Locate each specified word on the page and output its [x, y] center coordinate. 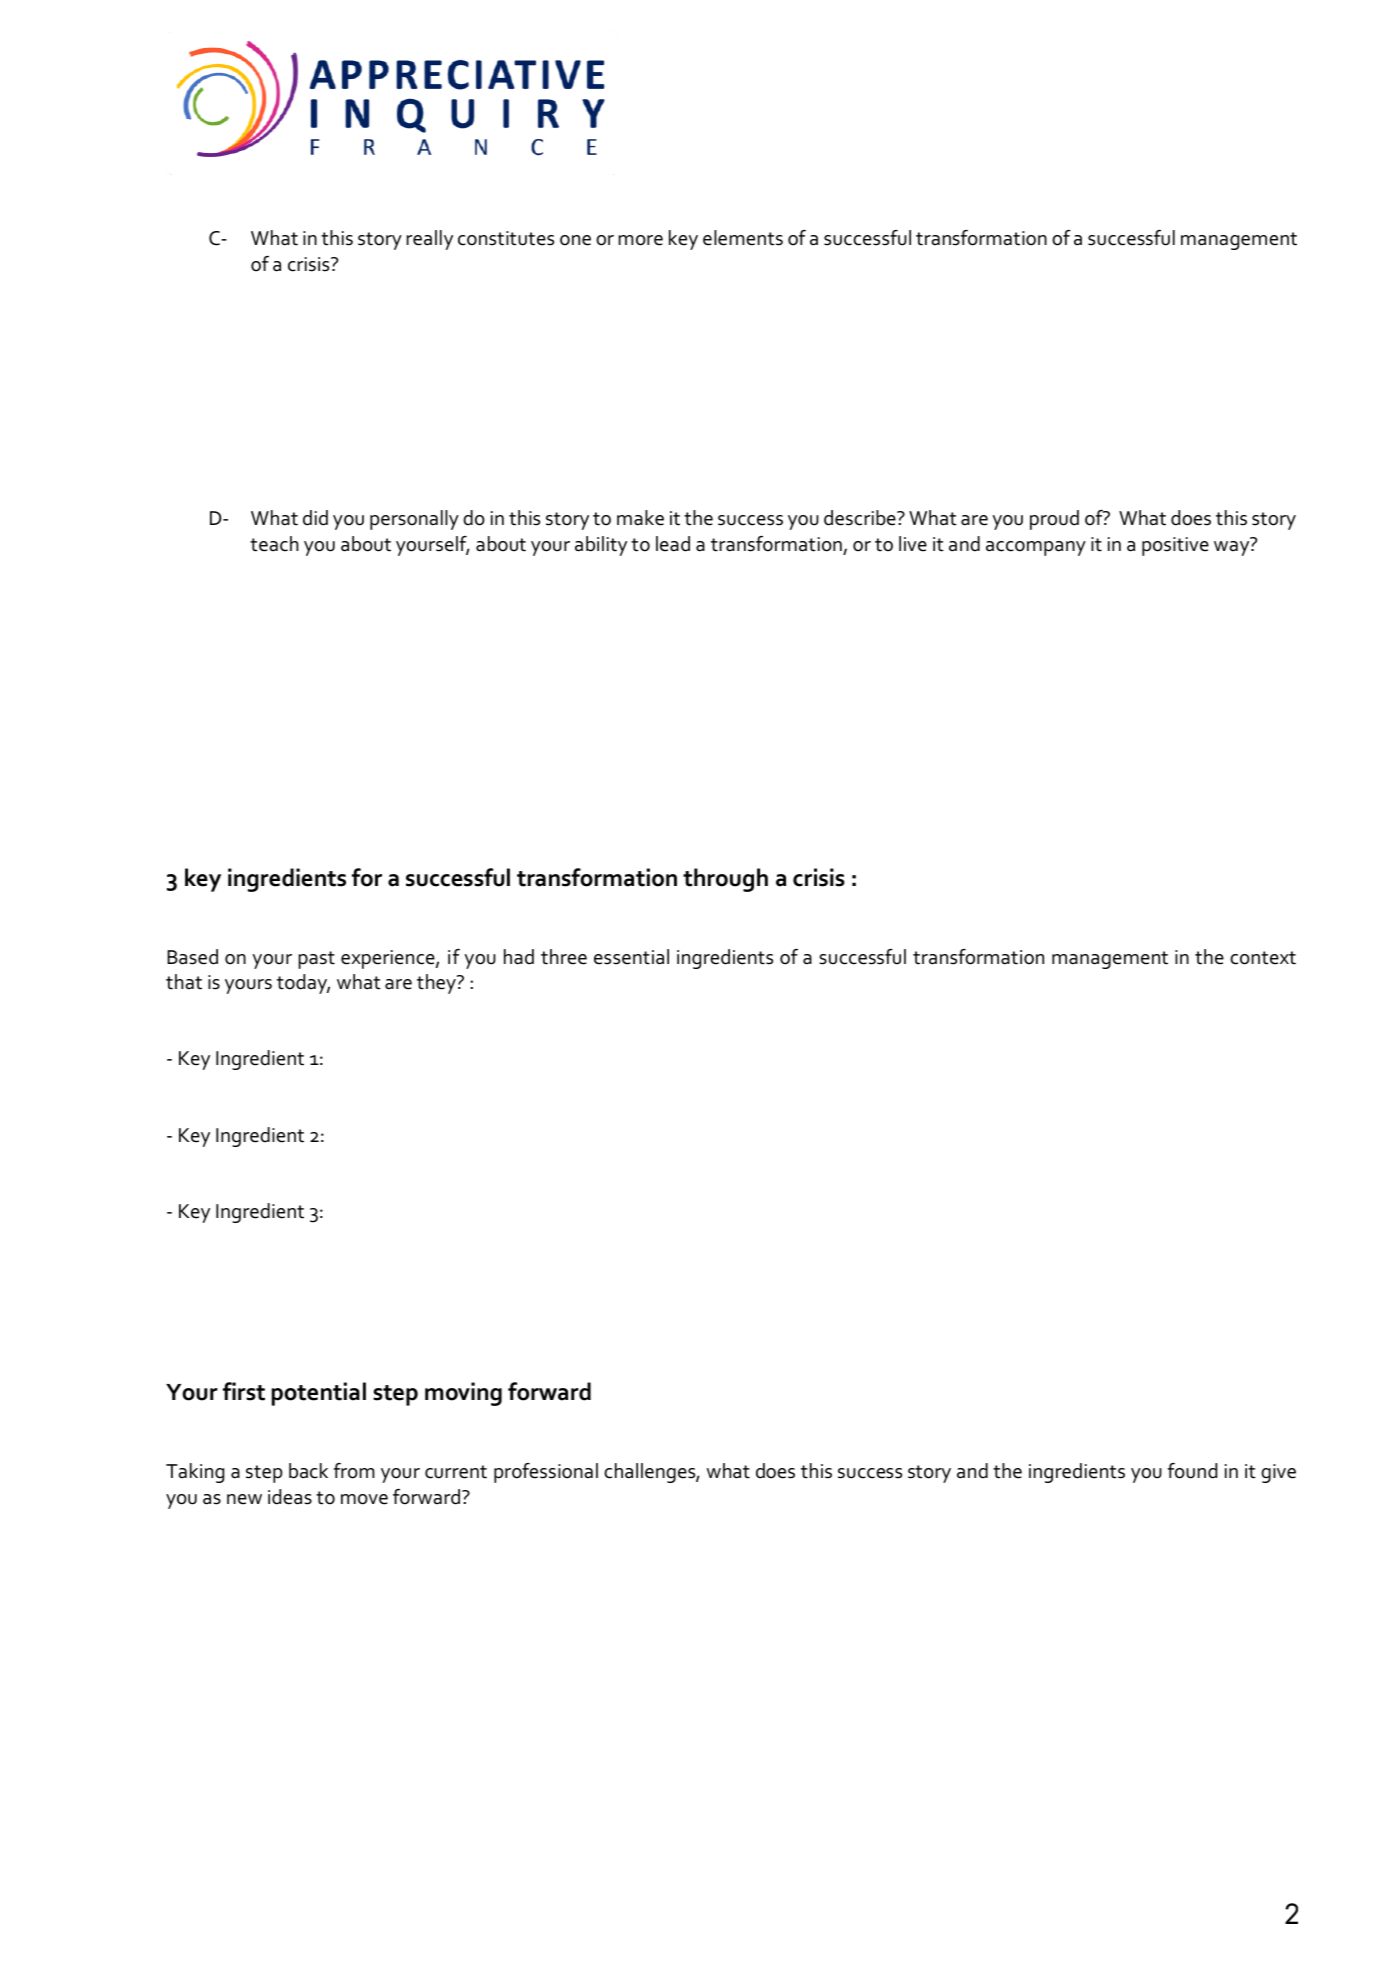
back [308, 1471]
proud [1054, 520]
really [429, 240]
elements [743, 238]
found [1192, 1471]
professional [546, 1473]
